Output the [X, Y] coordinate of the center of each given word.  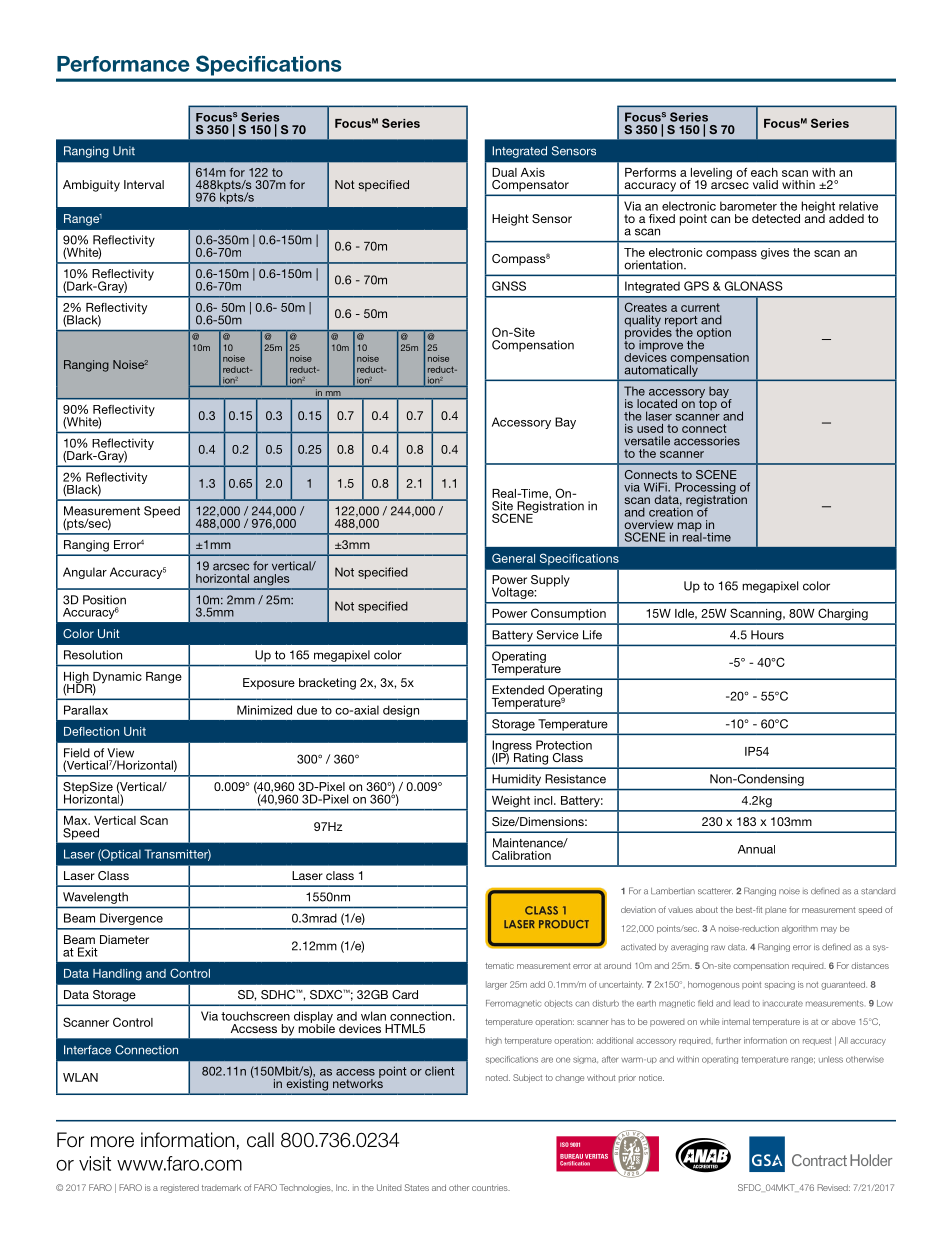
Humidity [517, 780]
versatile [647, 441]
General [513, 558]
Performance [123, 64]
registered [180, 1188]
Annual [756, 849]
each [764, 172]
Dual [504, 172]
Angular [85, 573]
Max [77, 820]
